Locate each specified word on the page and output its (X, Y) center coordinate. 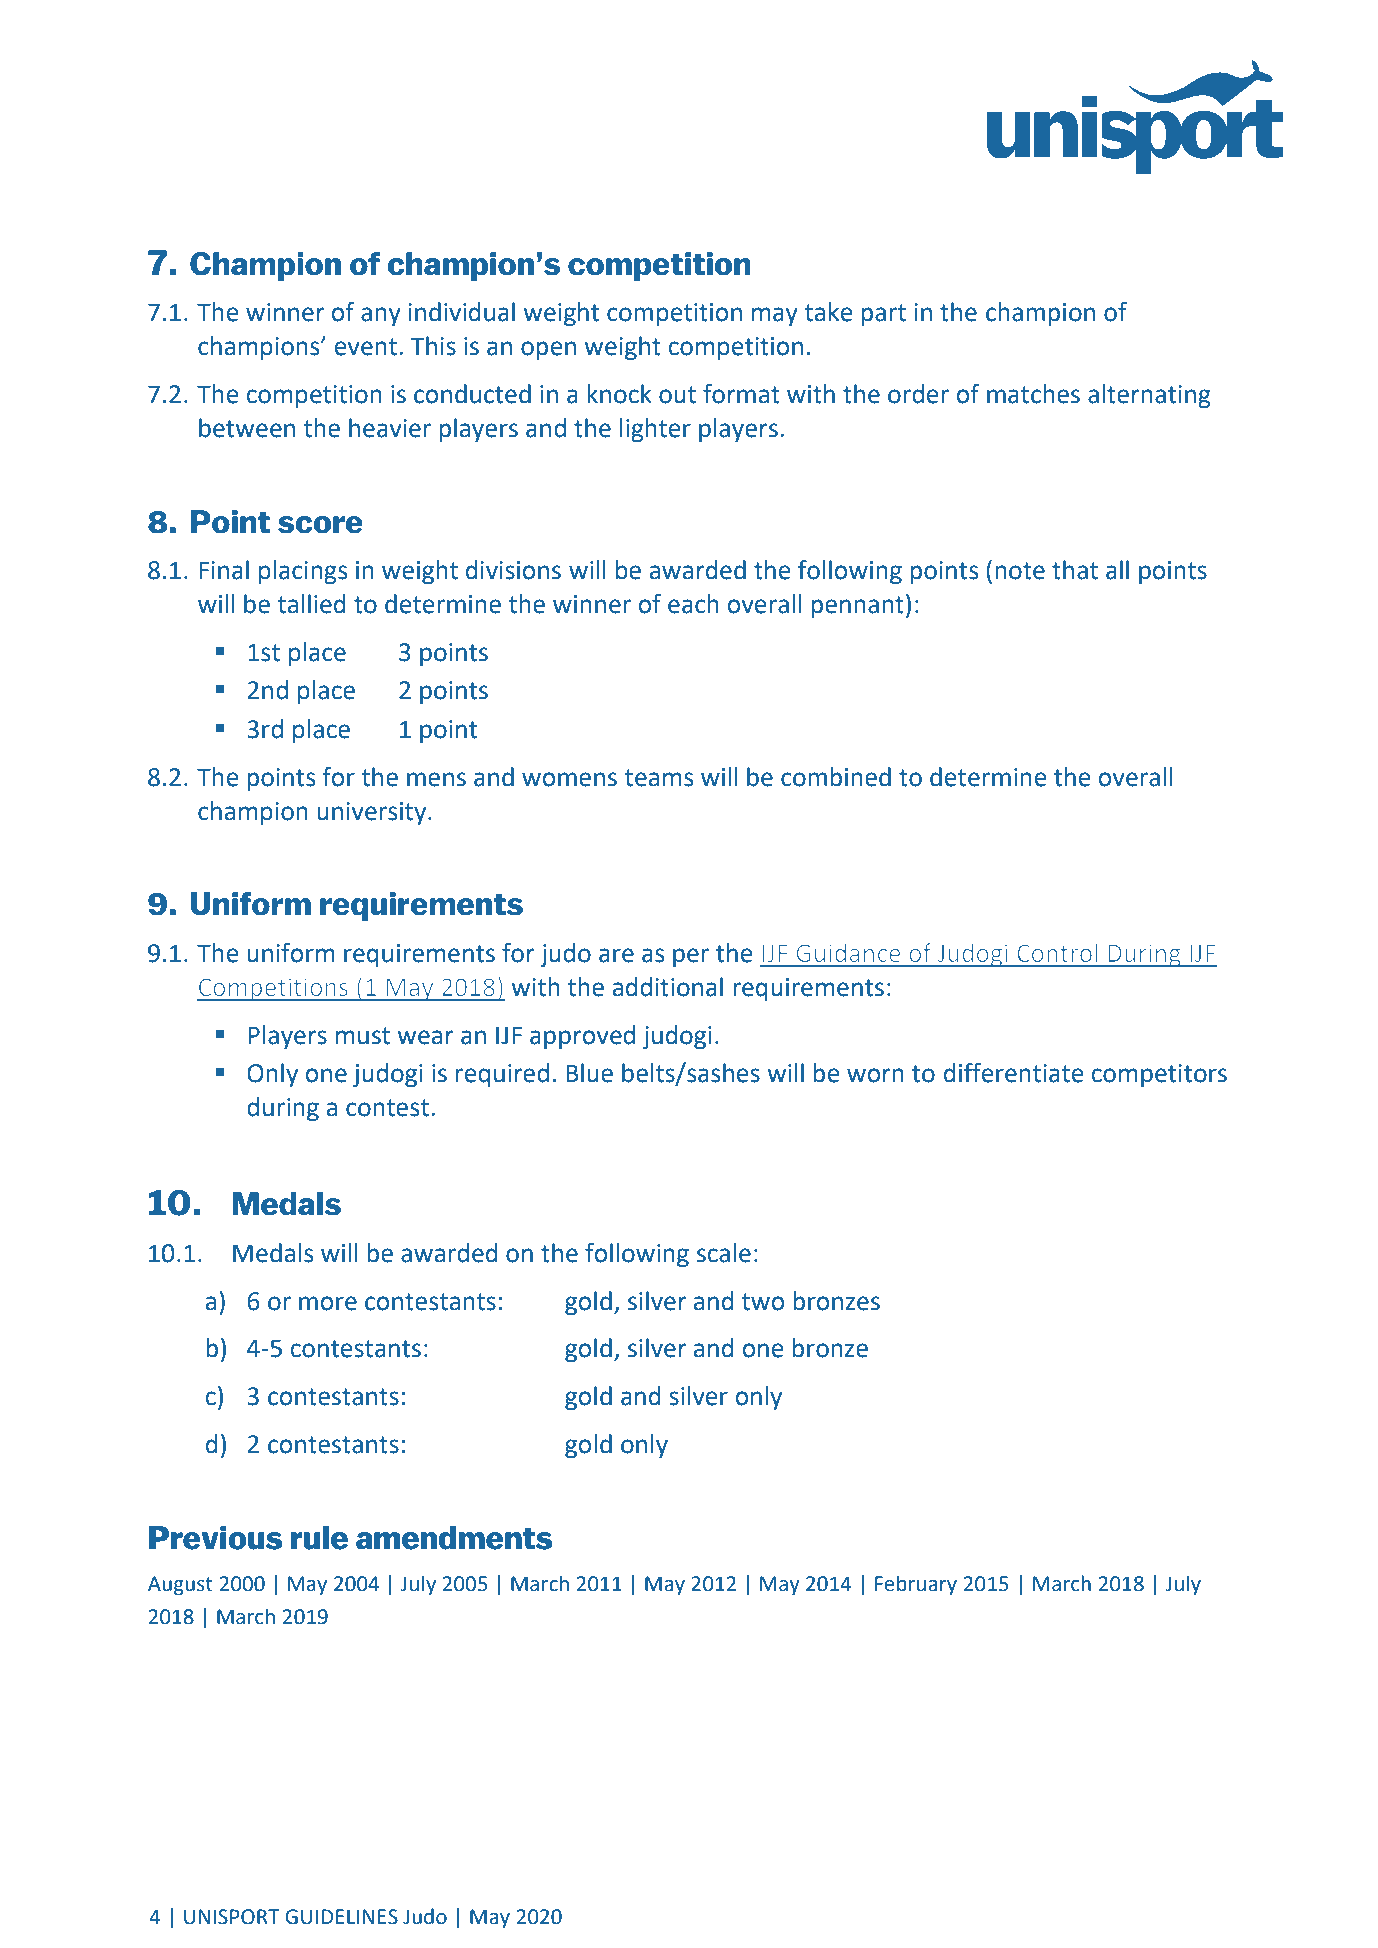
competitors (1159, 1075)
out (677, 395)
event (366, 347)
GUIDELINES (341, 1917)
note (1020, 571)
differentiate (1013, 1073)
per (691, 957)
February (916, 1585)
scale (724, 1253)
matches (1033, 394)
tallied (312, 604)
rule (319, 1538)
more (328, 1303)
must (363, 1036)
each (693, 604)
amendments (454, 1538)
